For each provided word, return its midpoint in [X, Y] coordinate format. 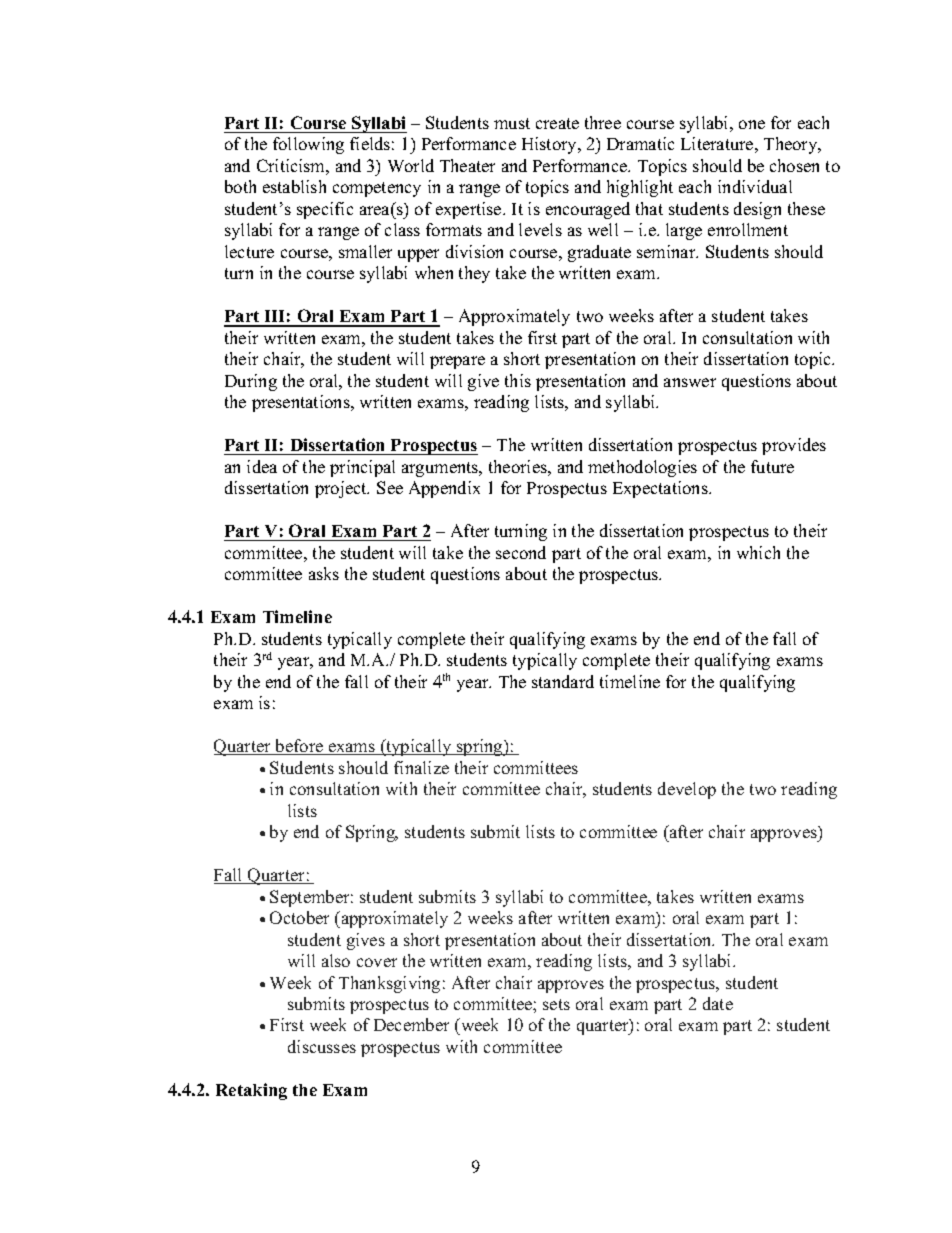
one [752, 124]
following [308, 145]
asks [324, 573]
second [521, 552]
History [551, 145]
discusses [322, 1046]
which [758, 552]
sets [556, 1004]
